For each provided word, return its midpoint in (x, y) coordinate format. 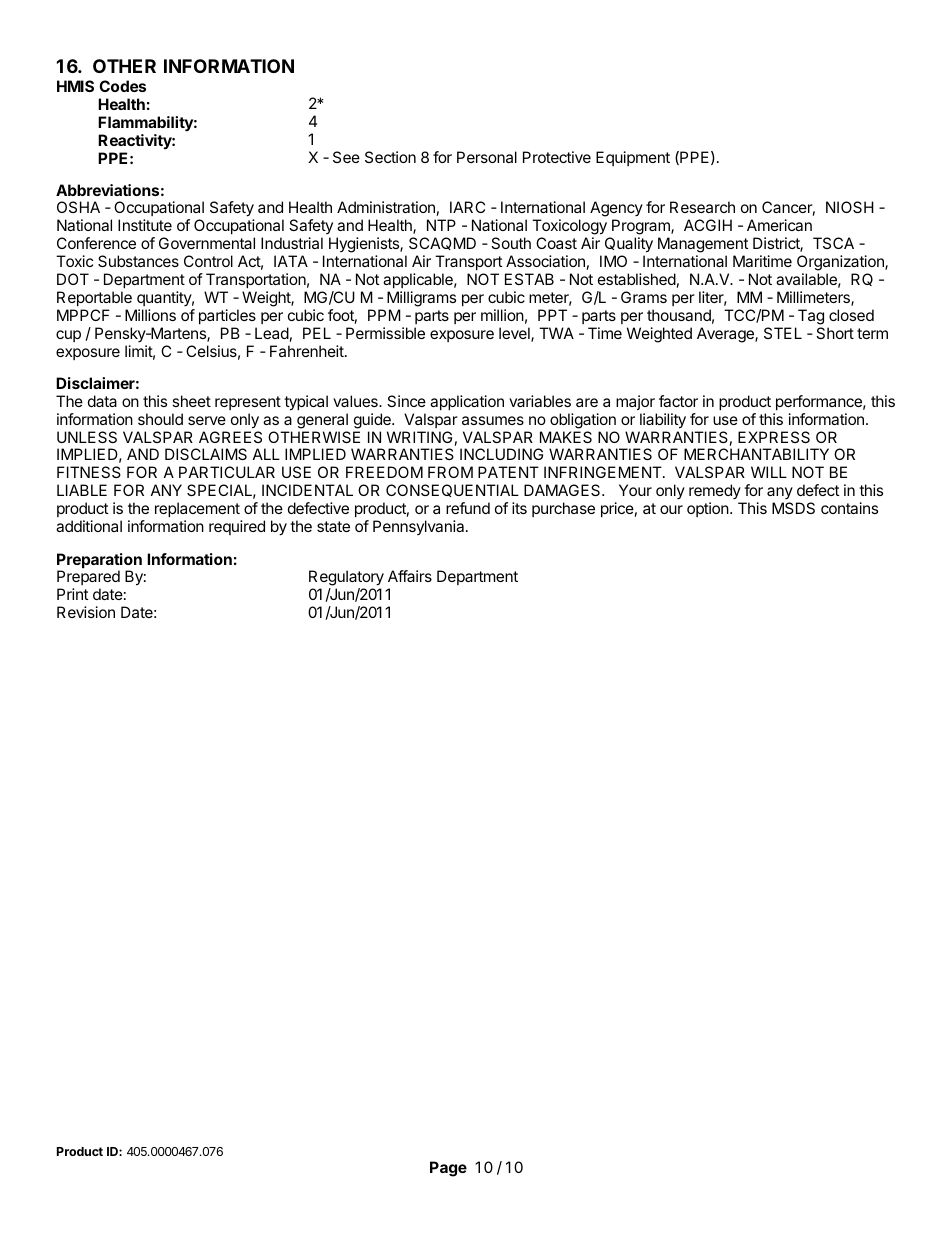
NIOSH (850, 207)
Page (448, 1169)
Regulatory (346, 579)
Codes (122, 86)
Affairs (410, 576)
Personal (487, 157)
